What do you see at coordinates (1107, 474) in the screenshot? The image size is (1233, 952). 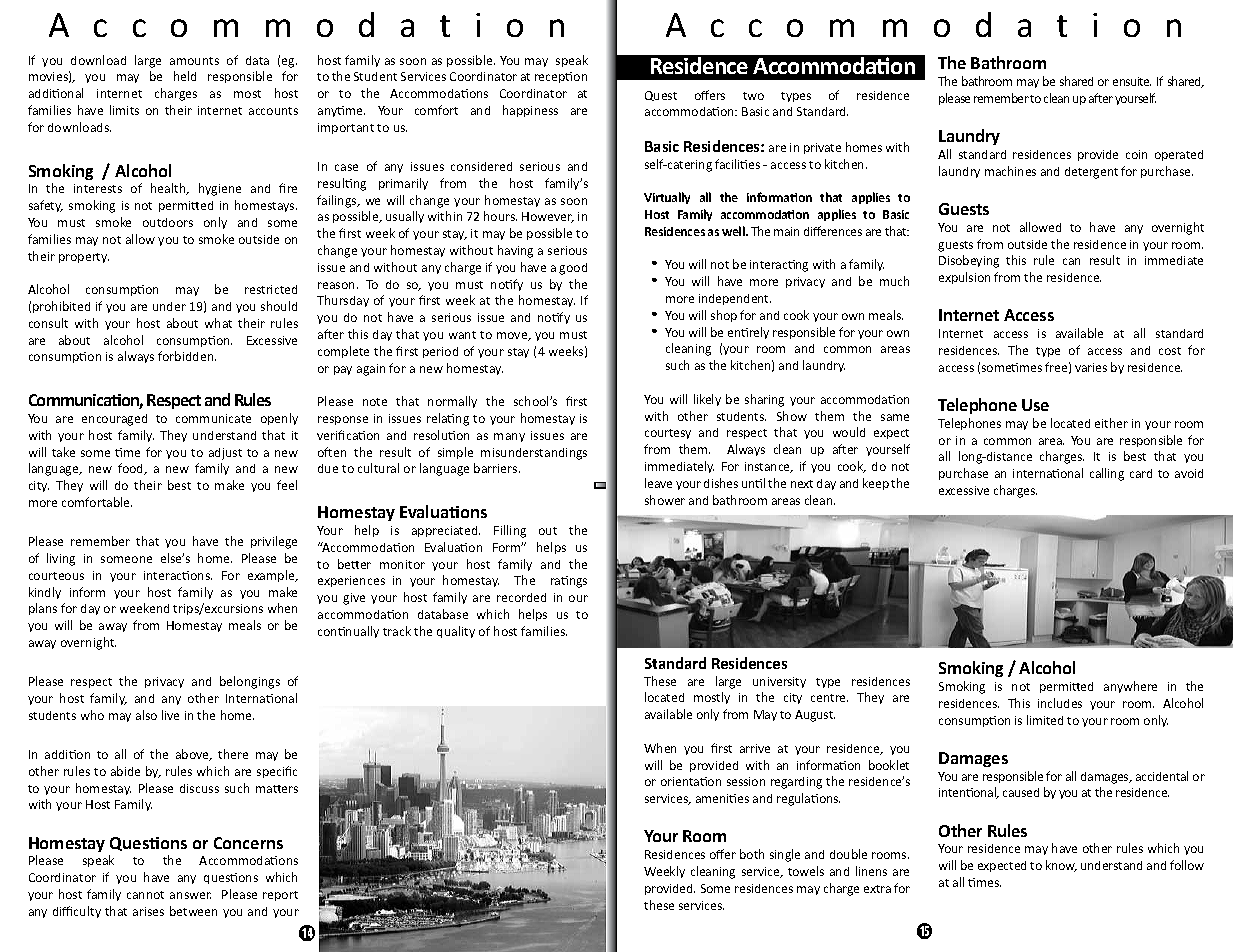 I see `calling` at bounding box center [1107, 474].
